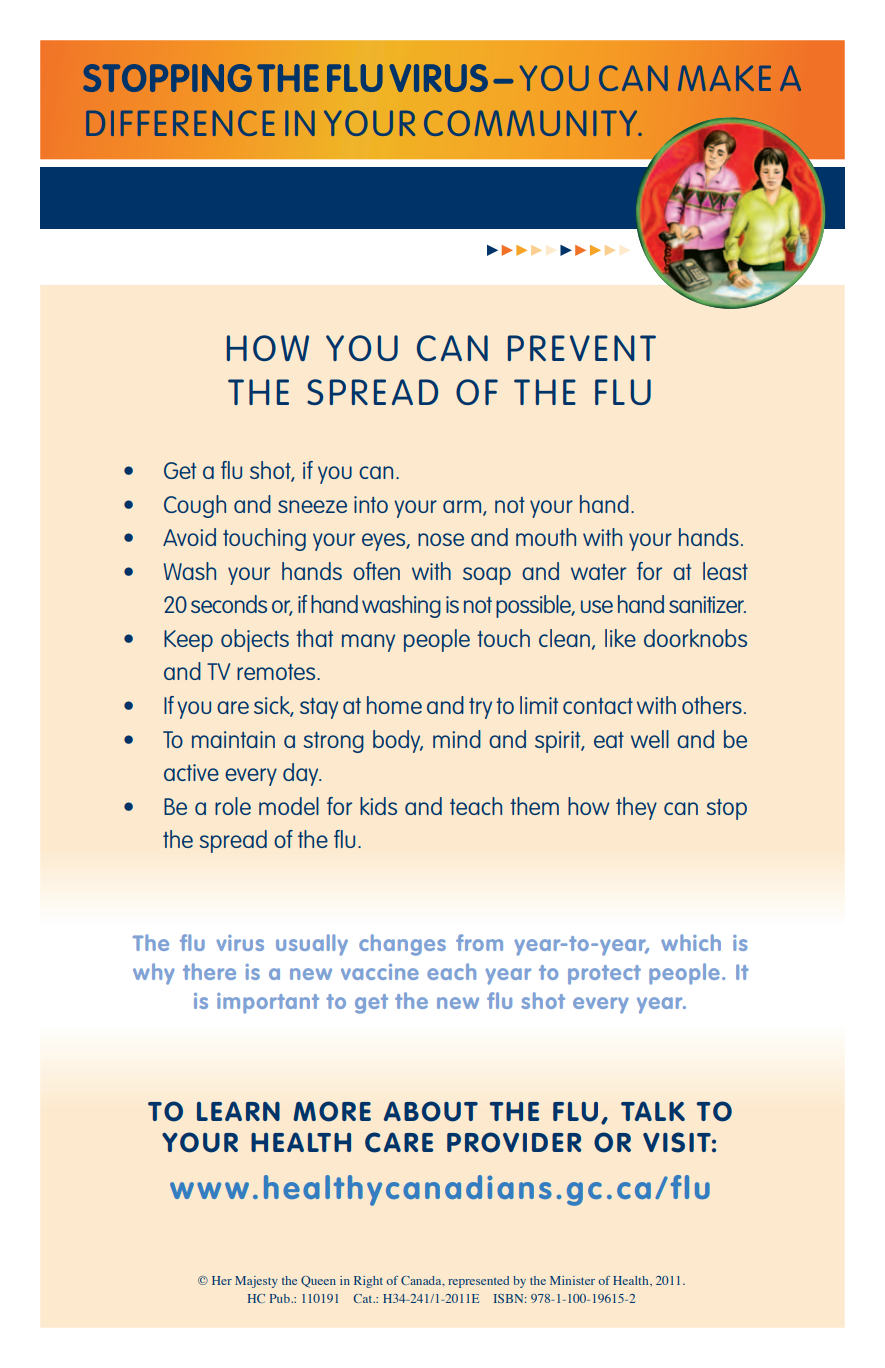  Describe the element at coordinates (256, 1282) in the image. I see `Majesty` at that location.
